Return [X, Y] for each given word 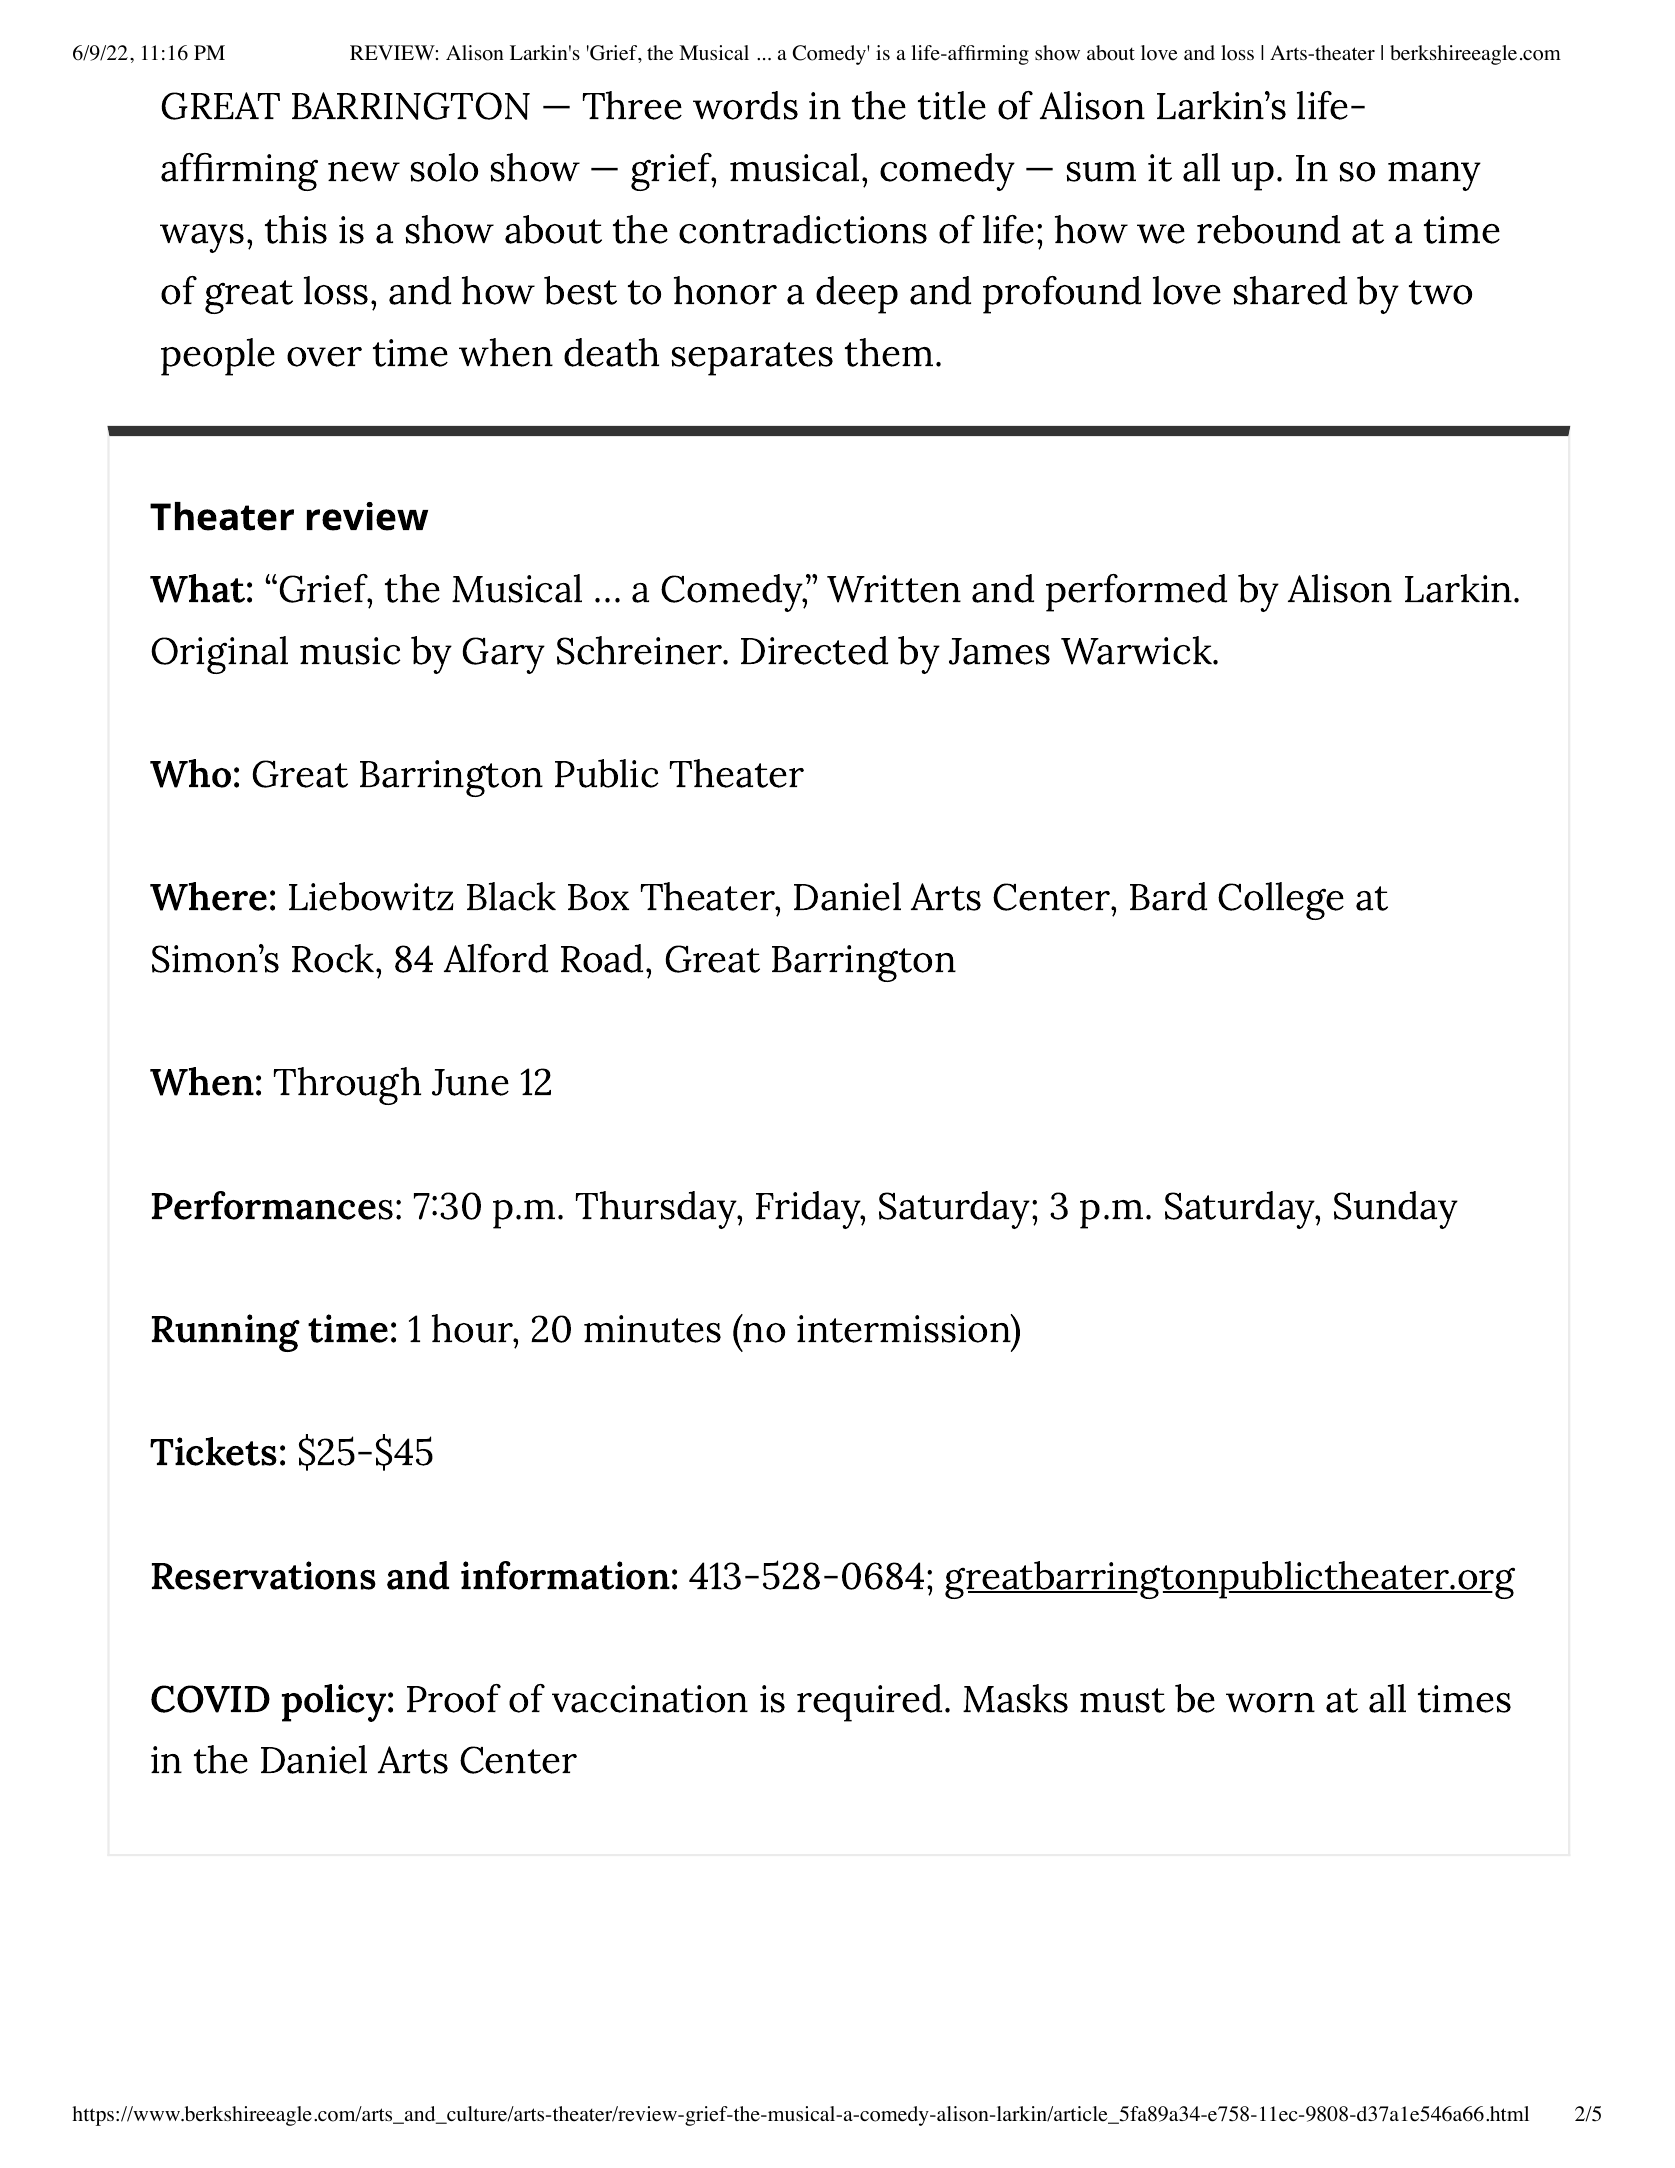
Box [598, 897]
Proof [454, 1698]
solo [444, 167]
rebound [1268, 229]
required [869, 1703]
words [745, 105]
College [1281, 901]
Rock [334, 958]
